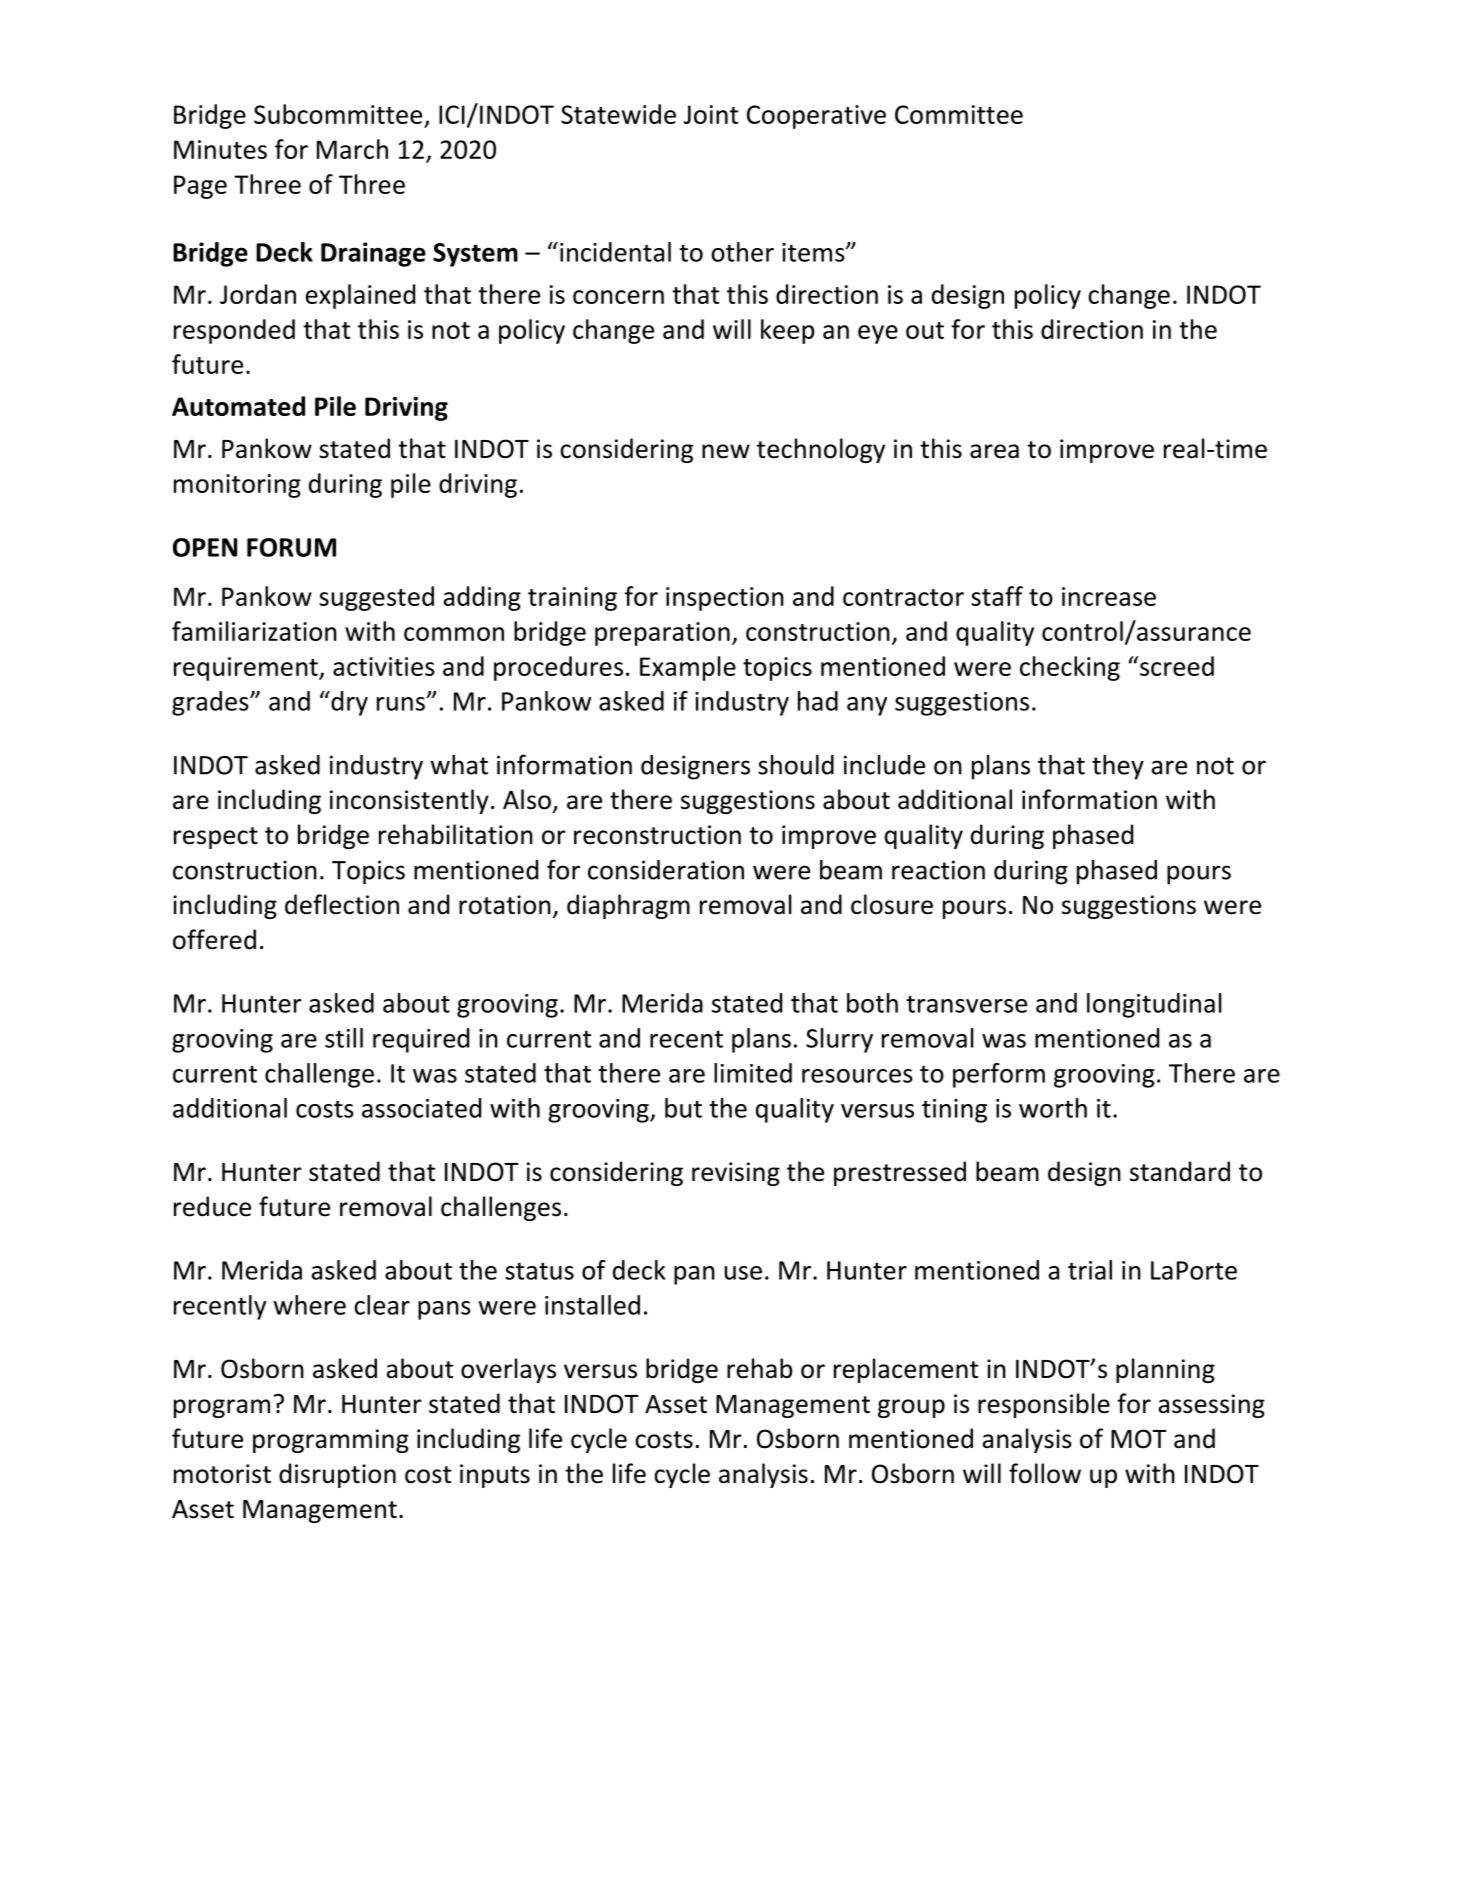 The height and width of the page is (1890, 1460). I want to click on they, so click(1118, 767).
